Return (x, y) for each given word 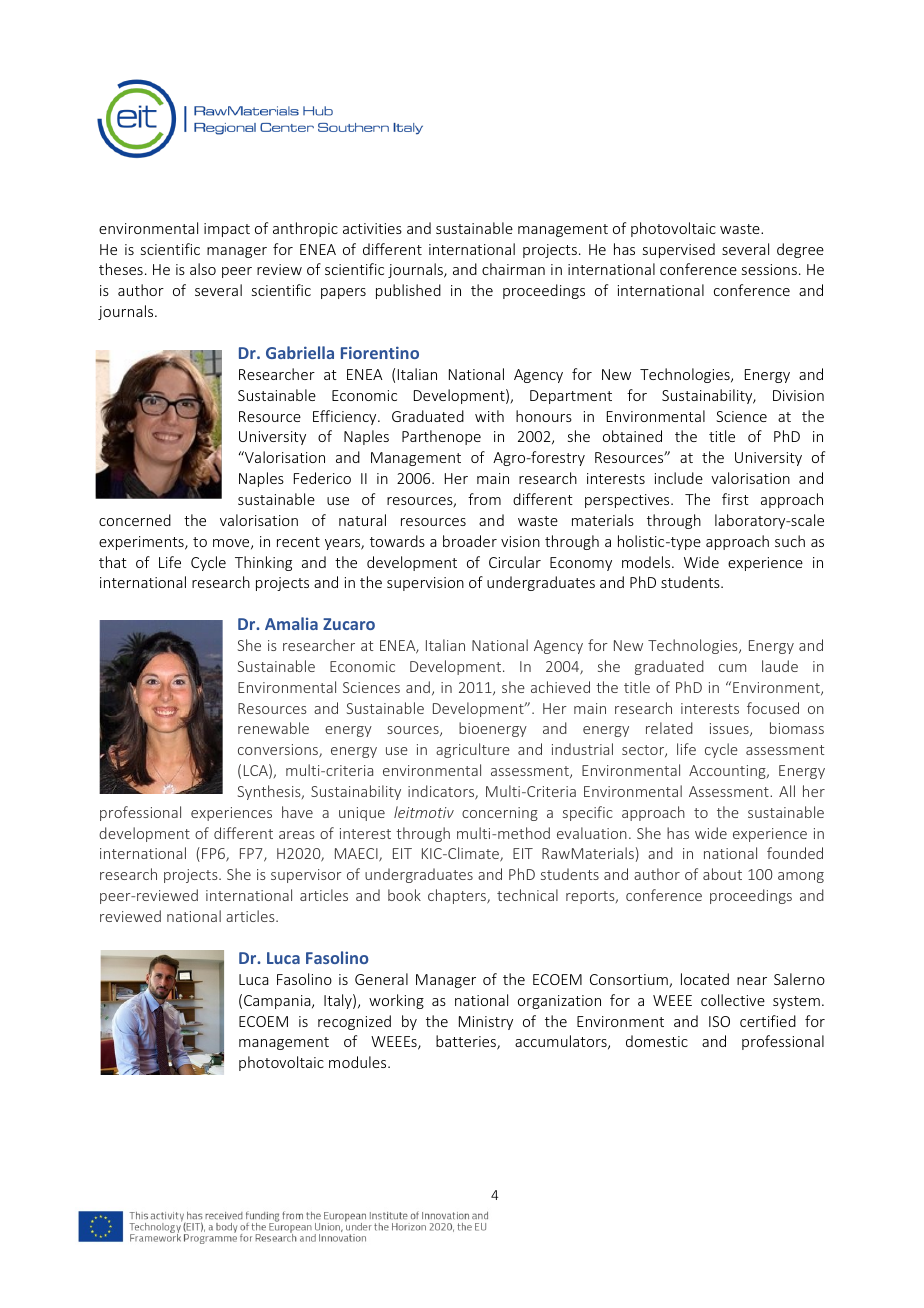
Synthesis (270, 792)
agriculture (473, 750)
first (735, 499)
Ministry (486, 1023)
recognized (354, 1022)
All (787, 791)
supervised (679, 250)
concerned (135, 520)
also (203, 269)
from (484, 499)
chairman (513, 269)
